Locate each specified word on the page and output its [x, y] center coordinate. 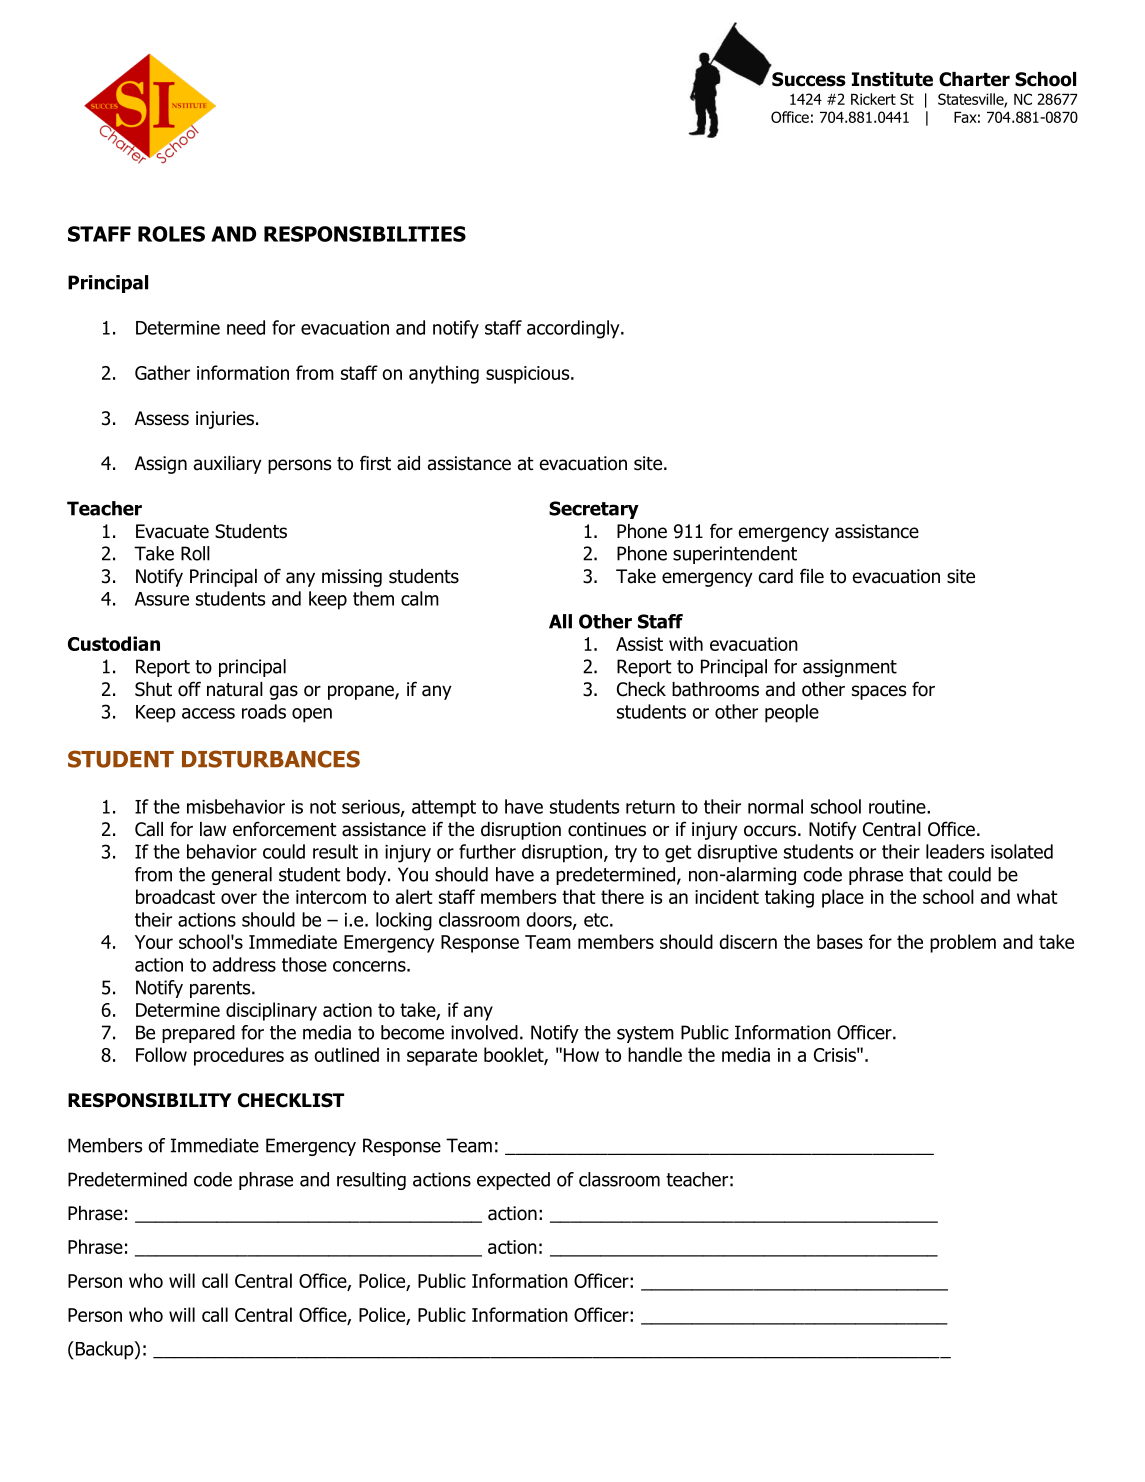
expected [513, 1181]
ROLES [171, 234]
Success [809, 79]
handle [655, 1054]
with [686, 643]
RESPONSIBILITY [150, 1100]
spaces [879, 692]
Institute [892, 79]
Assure [162, 599]
